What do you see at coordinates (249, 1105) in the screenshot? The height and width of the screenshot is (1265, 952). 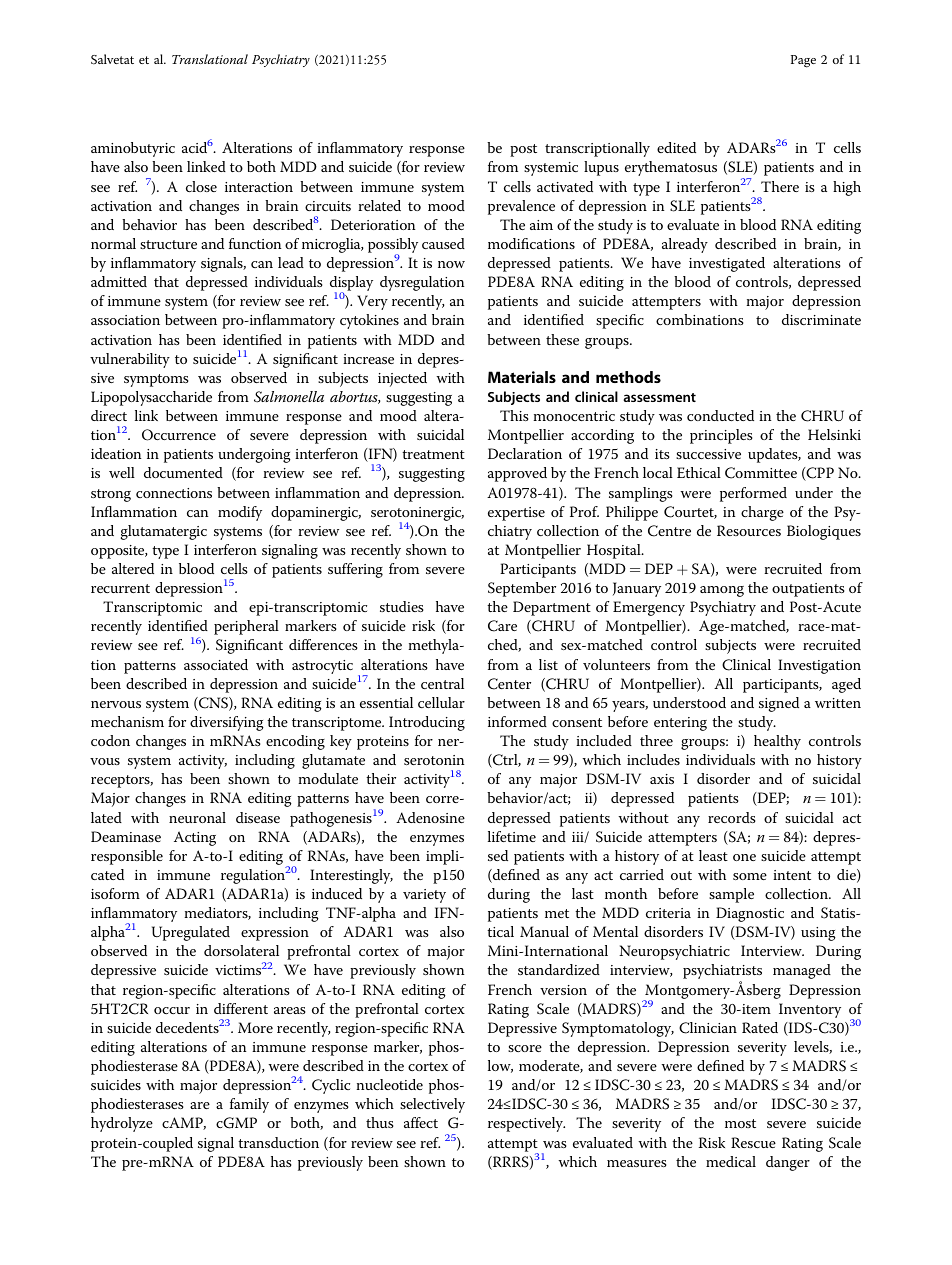 I see `family` at bounding box center [249, 1105].
